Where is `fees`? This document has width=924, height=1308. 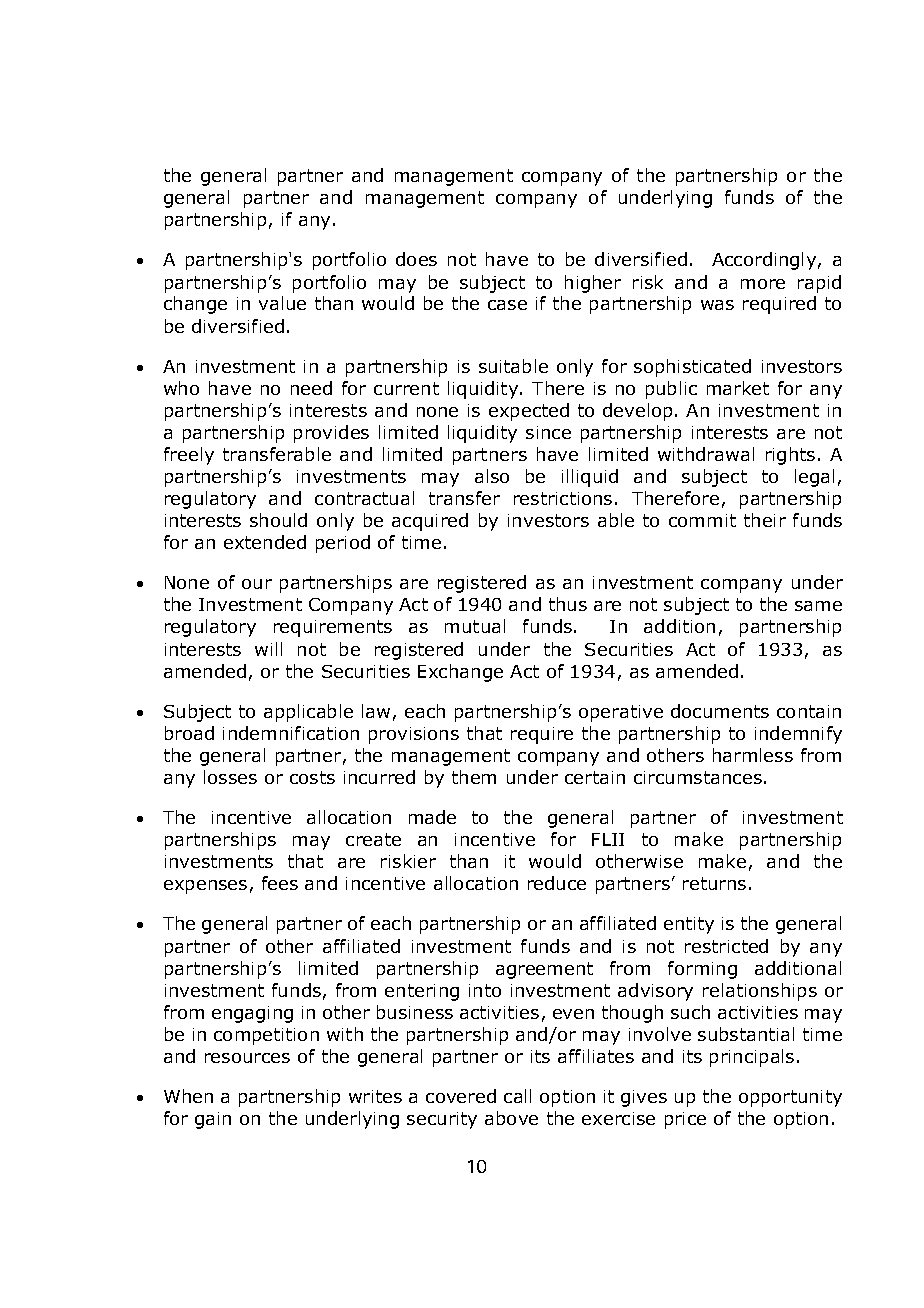 fees is located at coordinates (280, 883).
